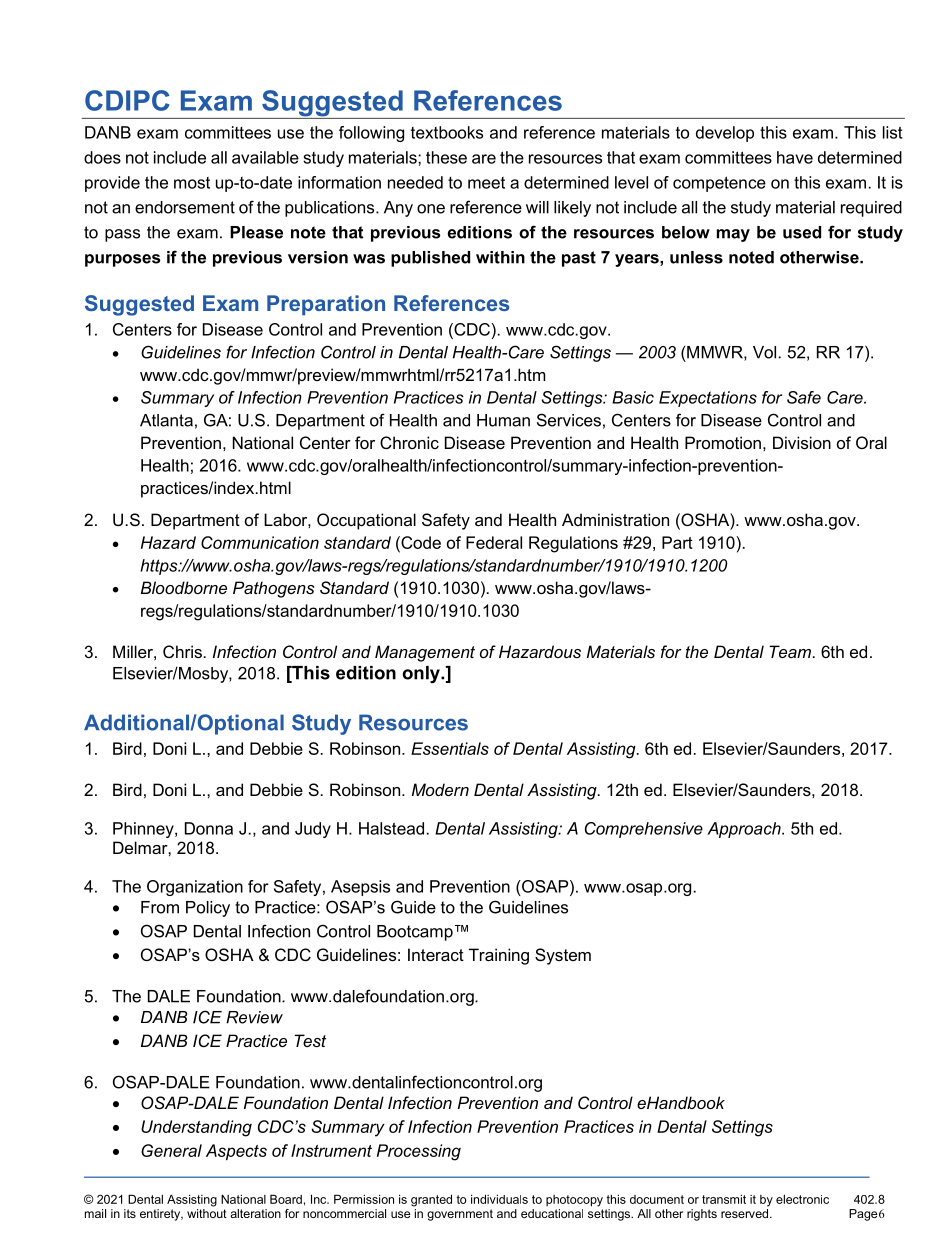 This screenshot has width=952, height=1233. Describe the element at coordinates (422, 674) in the screenshot. I see `only` at that location.
